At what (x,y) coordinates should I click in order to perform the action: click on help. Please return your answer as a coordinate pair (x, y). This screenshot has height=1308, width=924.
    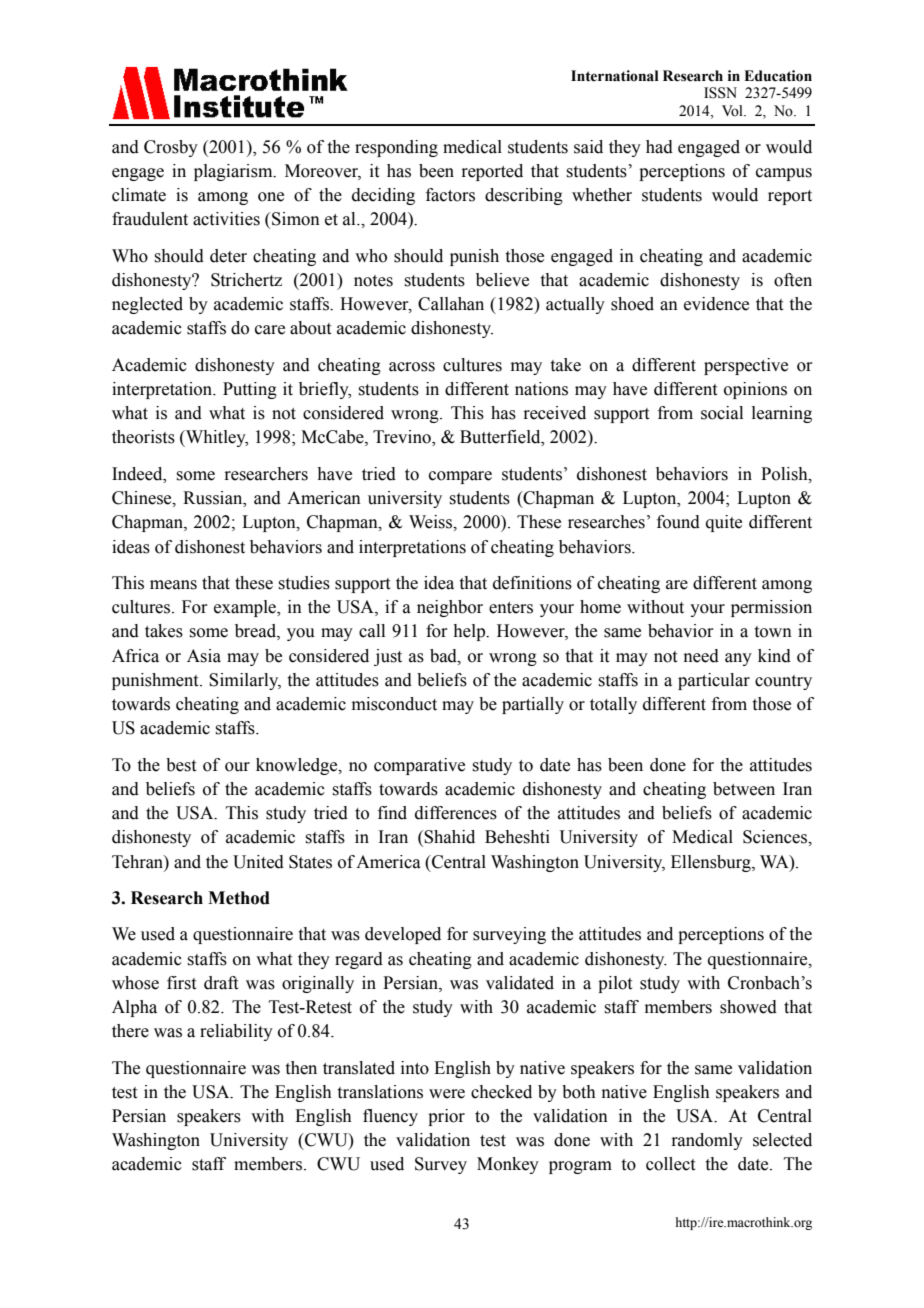
    Looking at the image, I should click on (470, 632).
